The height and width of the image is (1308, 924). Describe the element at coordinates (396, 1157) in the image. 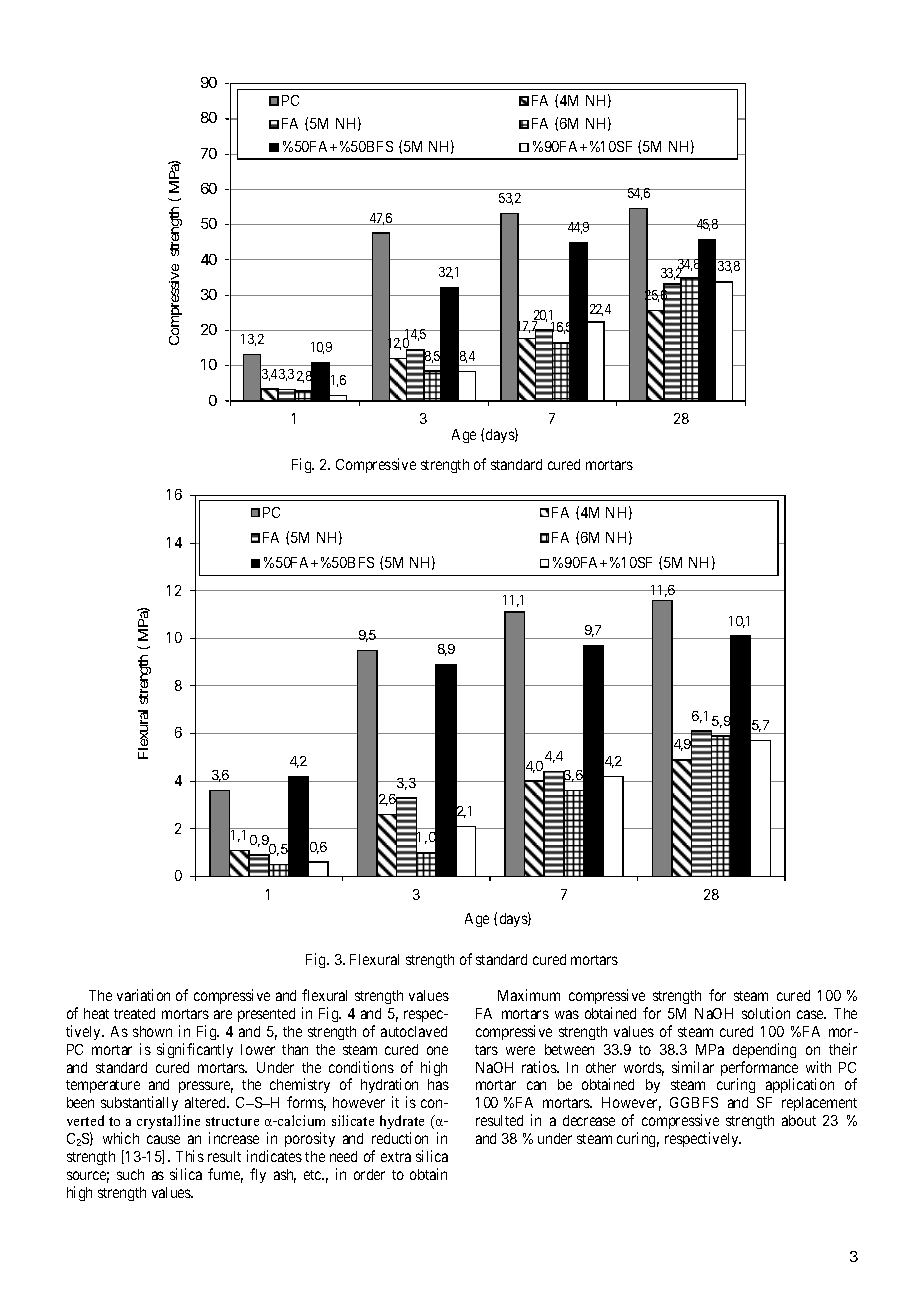

I see `extra` at that location.
